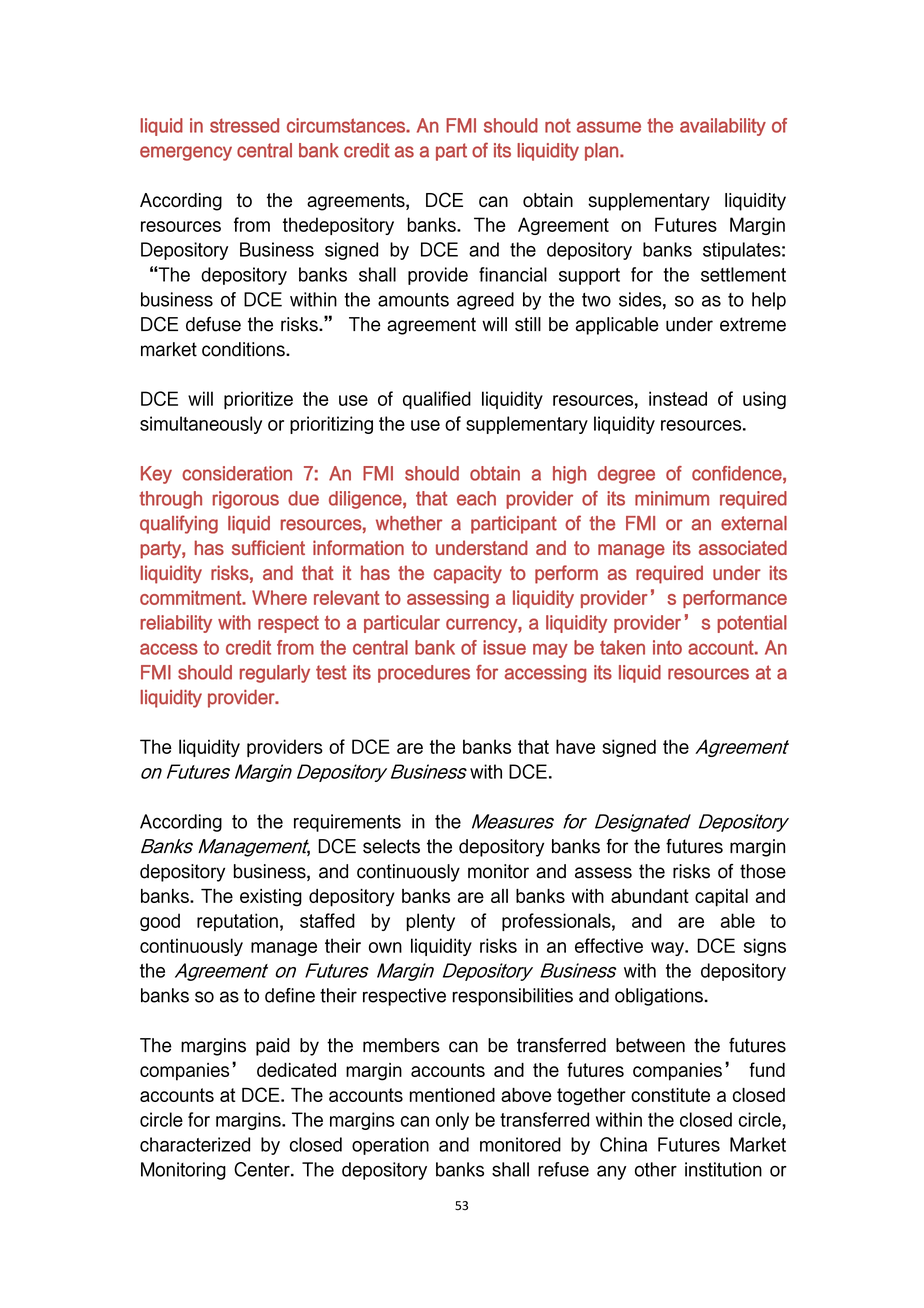 The height and width of the screenshot is (1308, 924). What do you see at coordinates (476, 498) in the screenshot?
I see `each` at bounding box center [476, 498].
